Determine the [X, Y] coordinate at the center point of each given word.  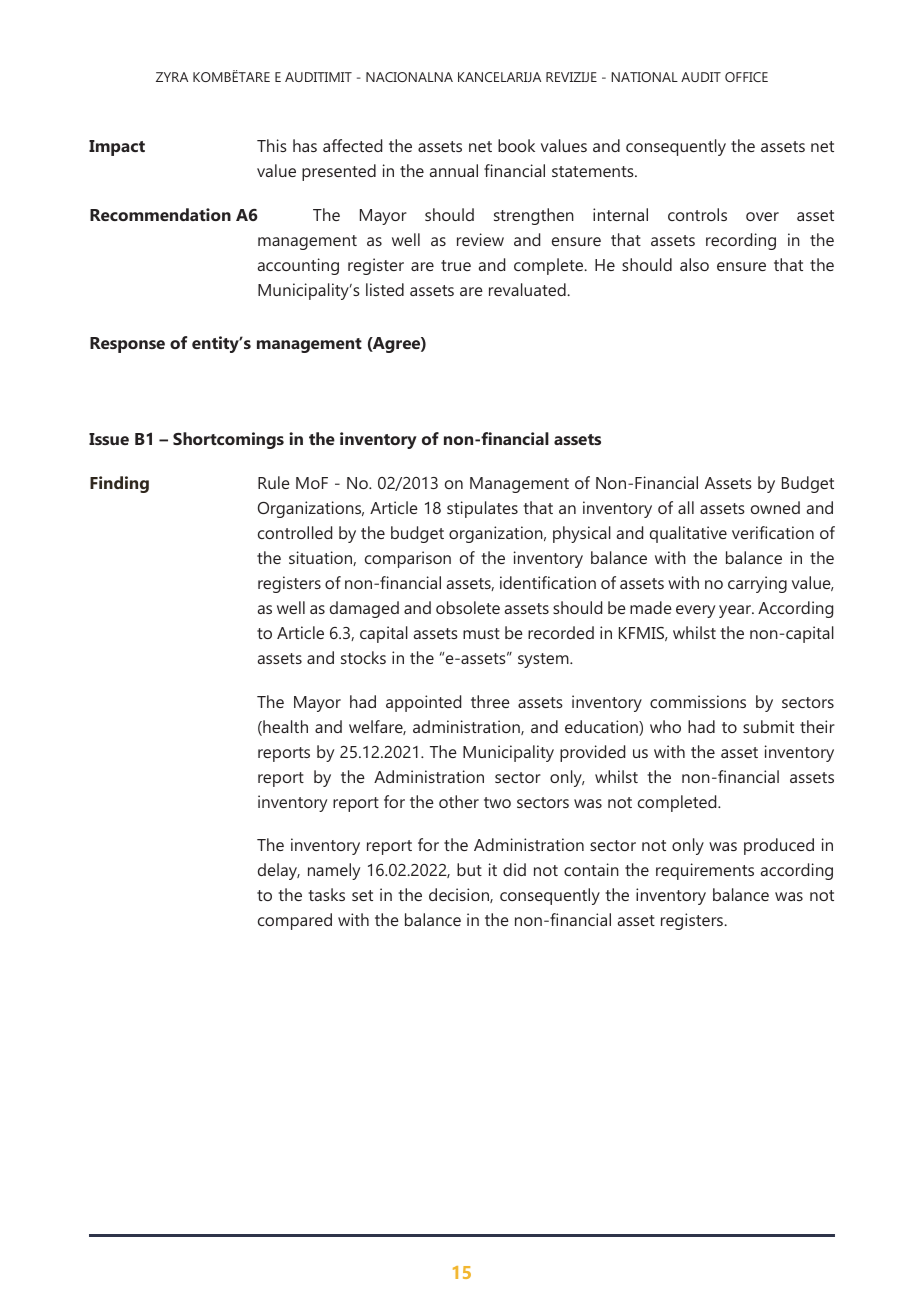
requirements [705, 871]
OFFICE [746, 77]
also [694, 264]
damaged [364, 609]
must [481, 633]
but [469, 869]
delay [279, 871]
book [516, 145]
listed [385, 289]
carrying [757, 584]
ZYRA [172, 77]
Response [127, 345]
